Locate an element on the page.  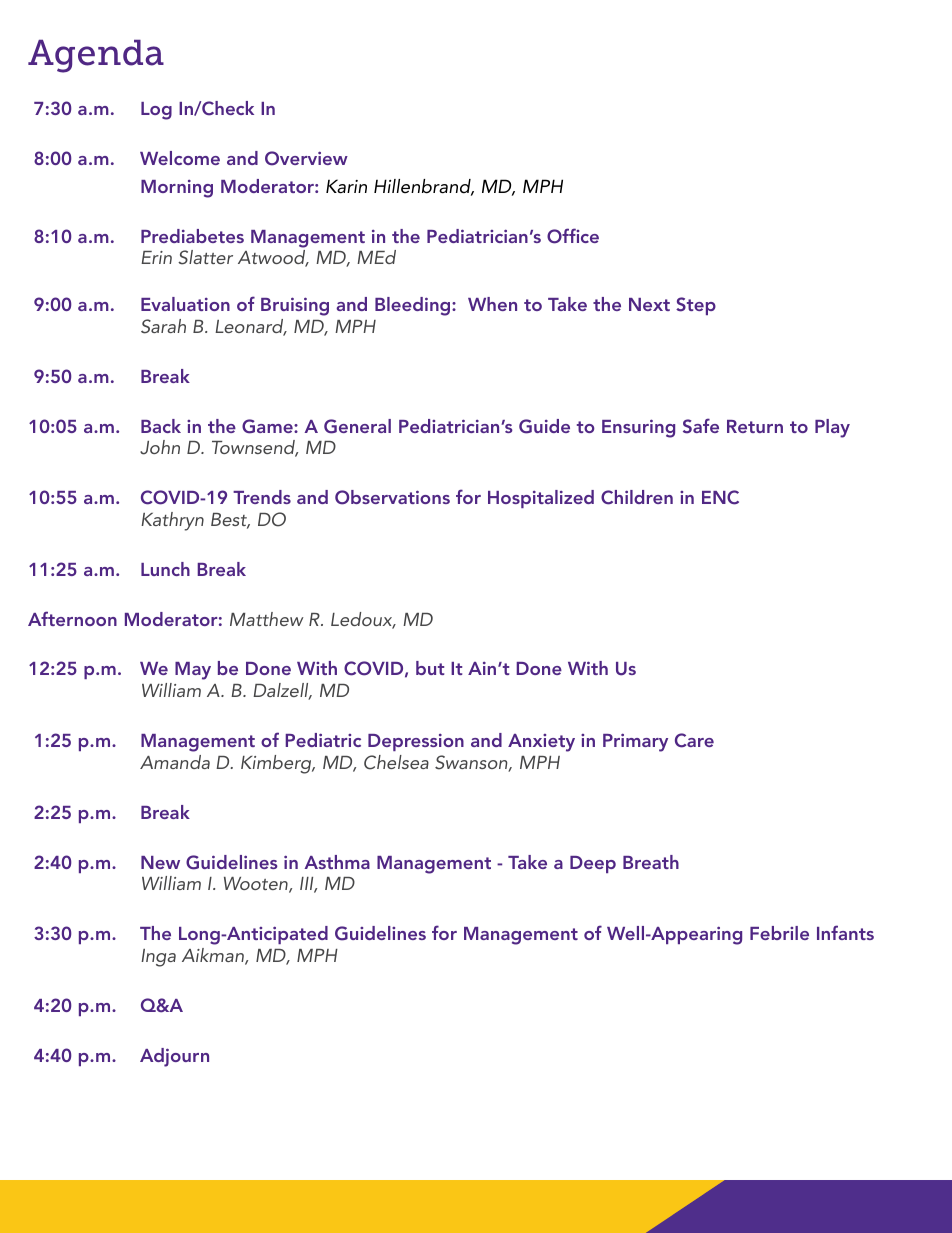
Overview is located at coordinates (306, 158).
